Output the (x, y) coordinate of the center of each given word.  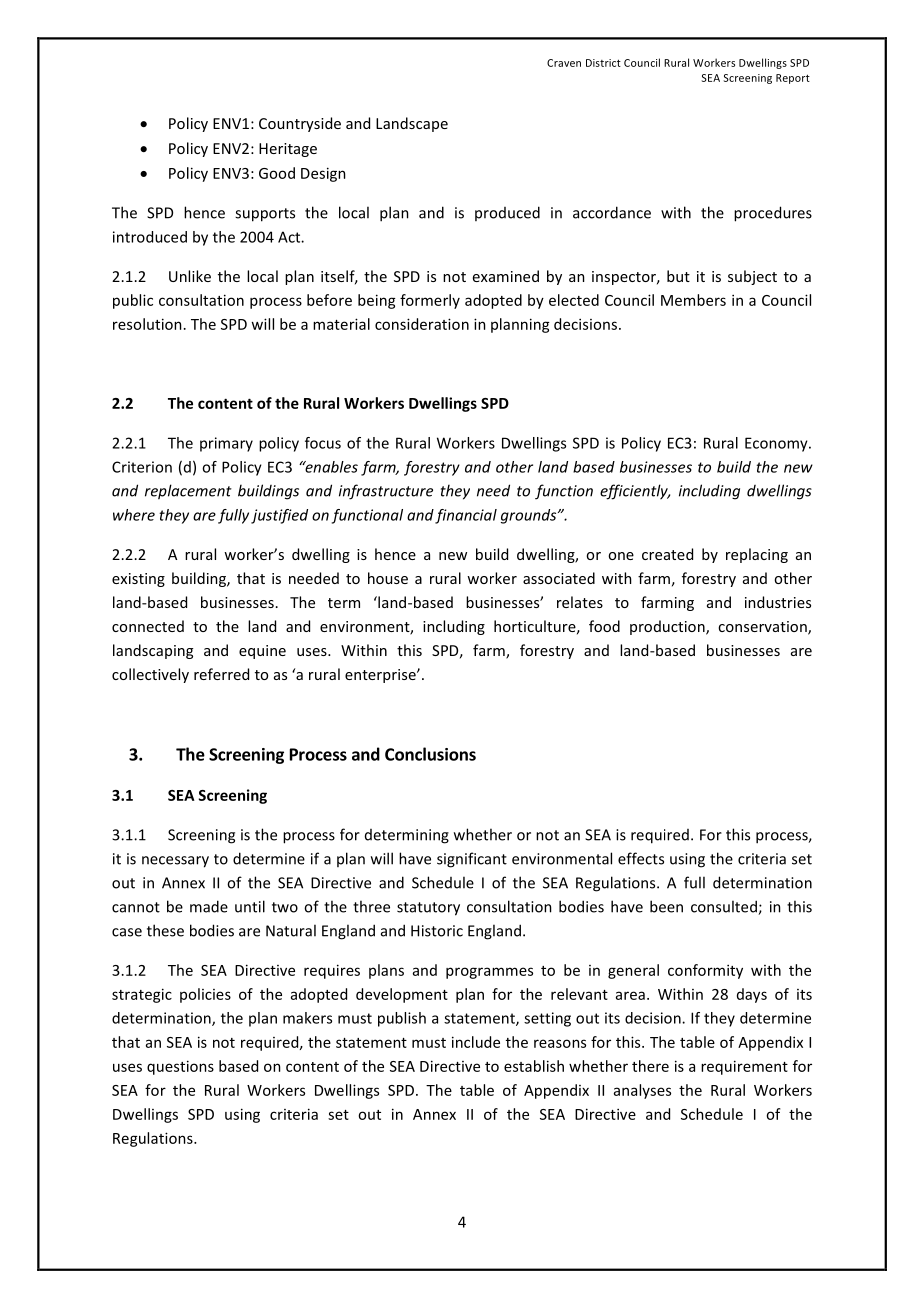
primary (226, 444)
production (668, 627)
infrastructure (386, 492)
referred (221, 674)
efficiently (635, 492)
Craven (564, 63)
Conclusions (430, 754)
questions (180, 1067)
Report (793, 79)
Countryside (300, 124)
